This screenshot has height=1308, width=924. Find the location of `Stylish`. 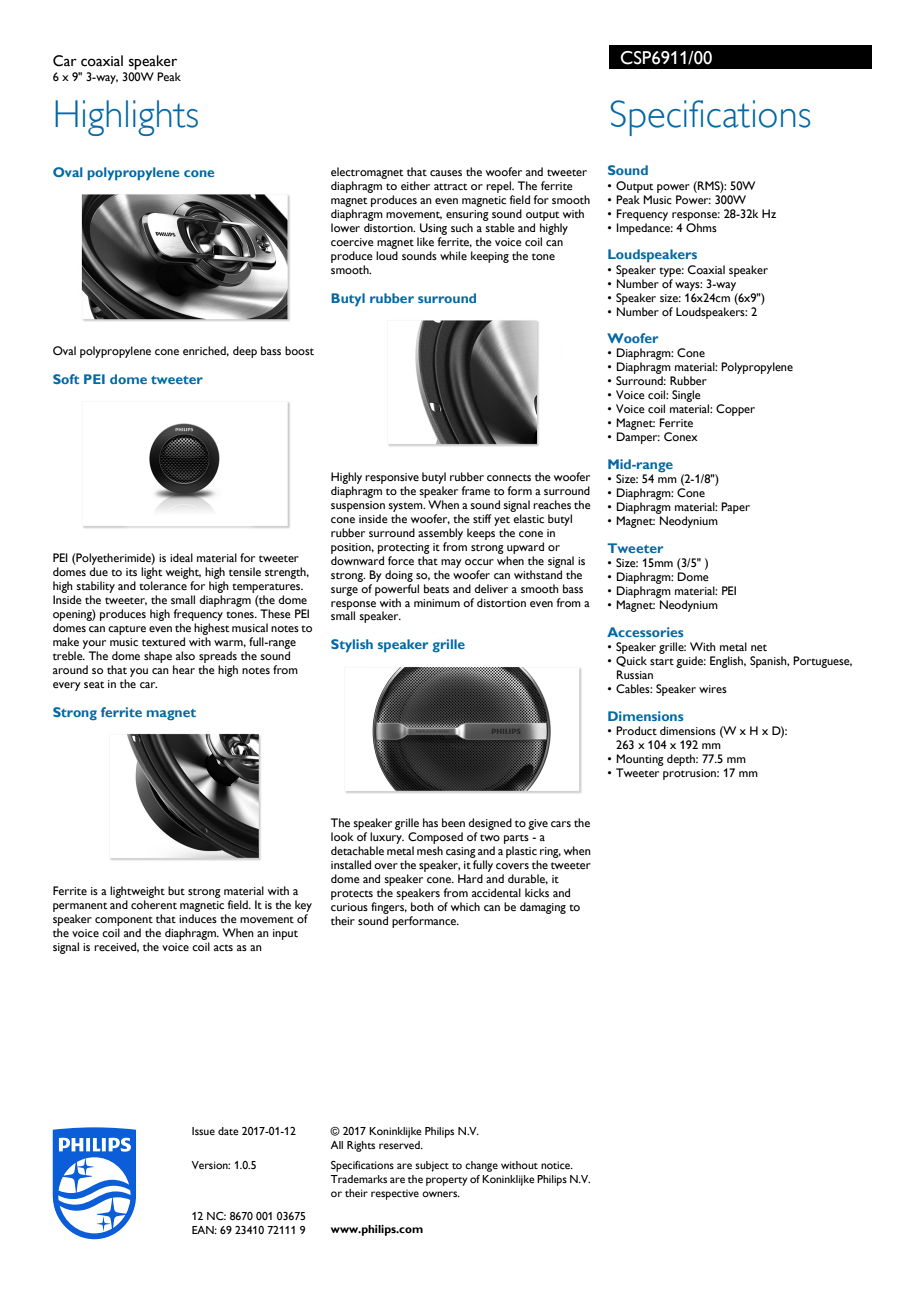

Stylish is located at coordinates (352, 646).
